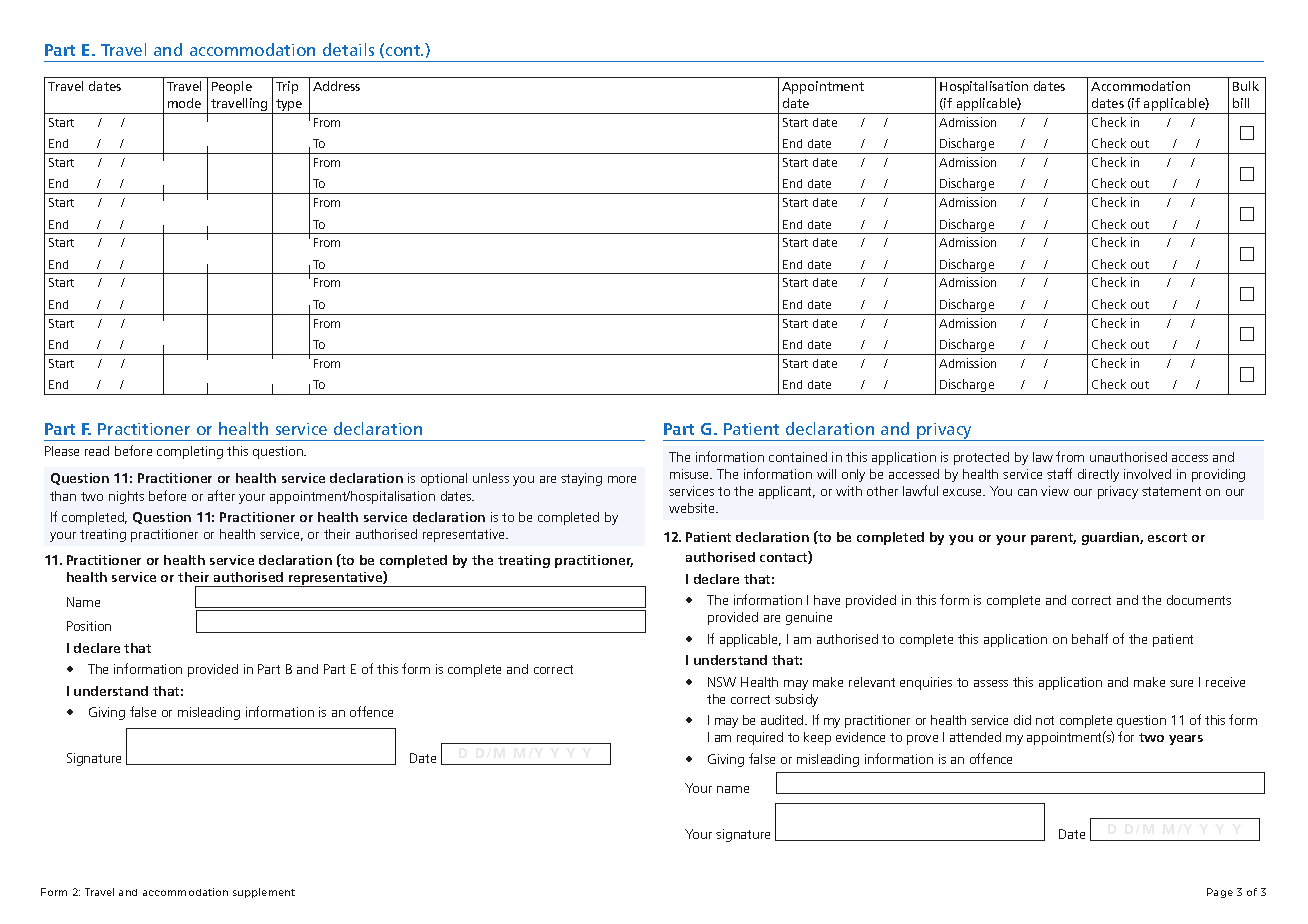 Image resolution: width=1308 pixels, height=924 pixels. What do you see at coordinates (221, 495) in the image?
I see `after` at bounding box center [221, 495].
